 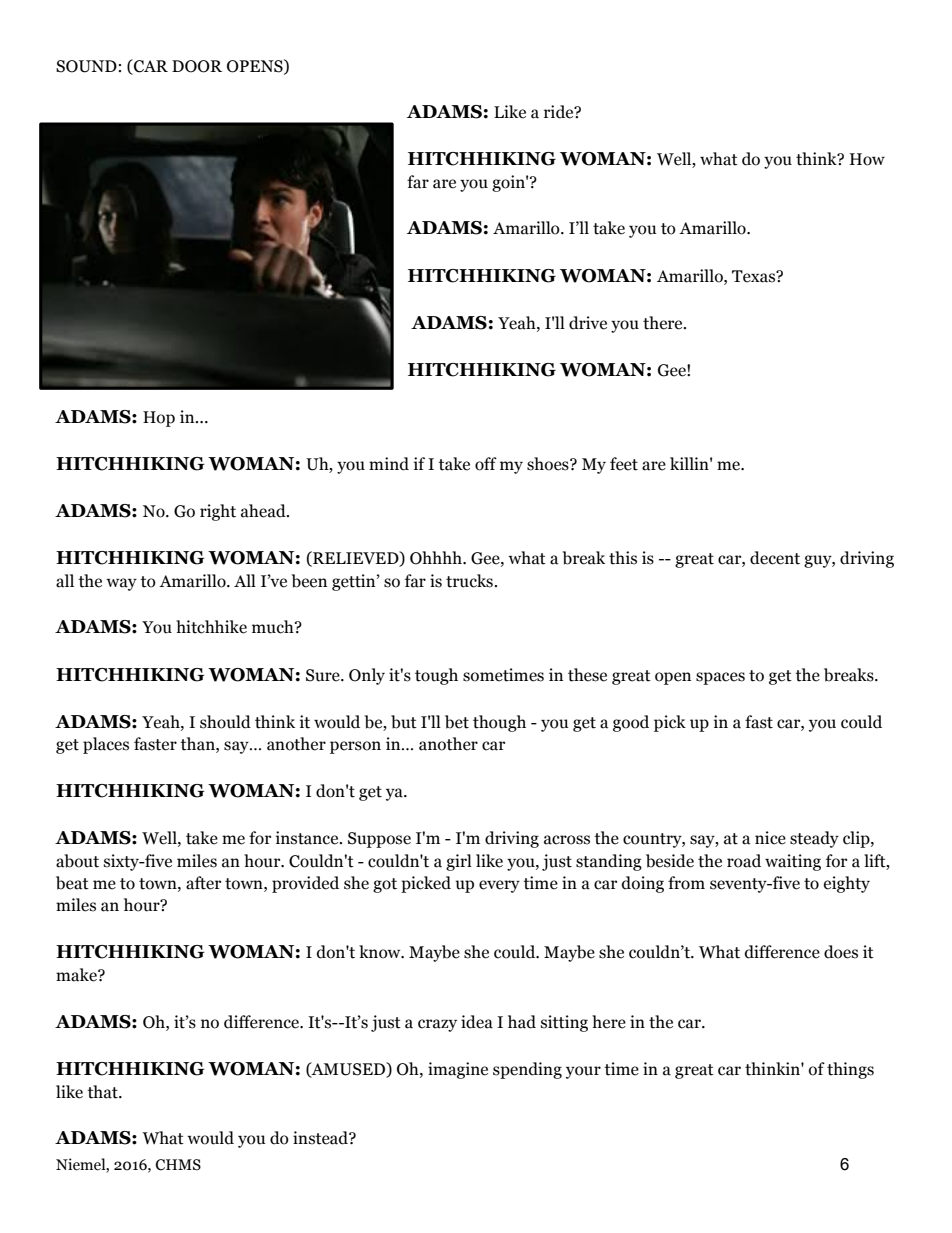 I want to click on waiting, so click(x=793, y=862).
